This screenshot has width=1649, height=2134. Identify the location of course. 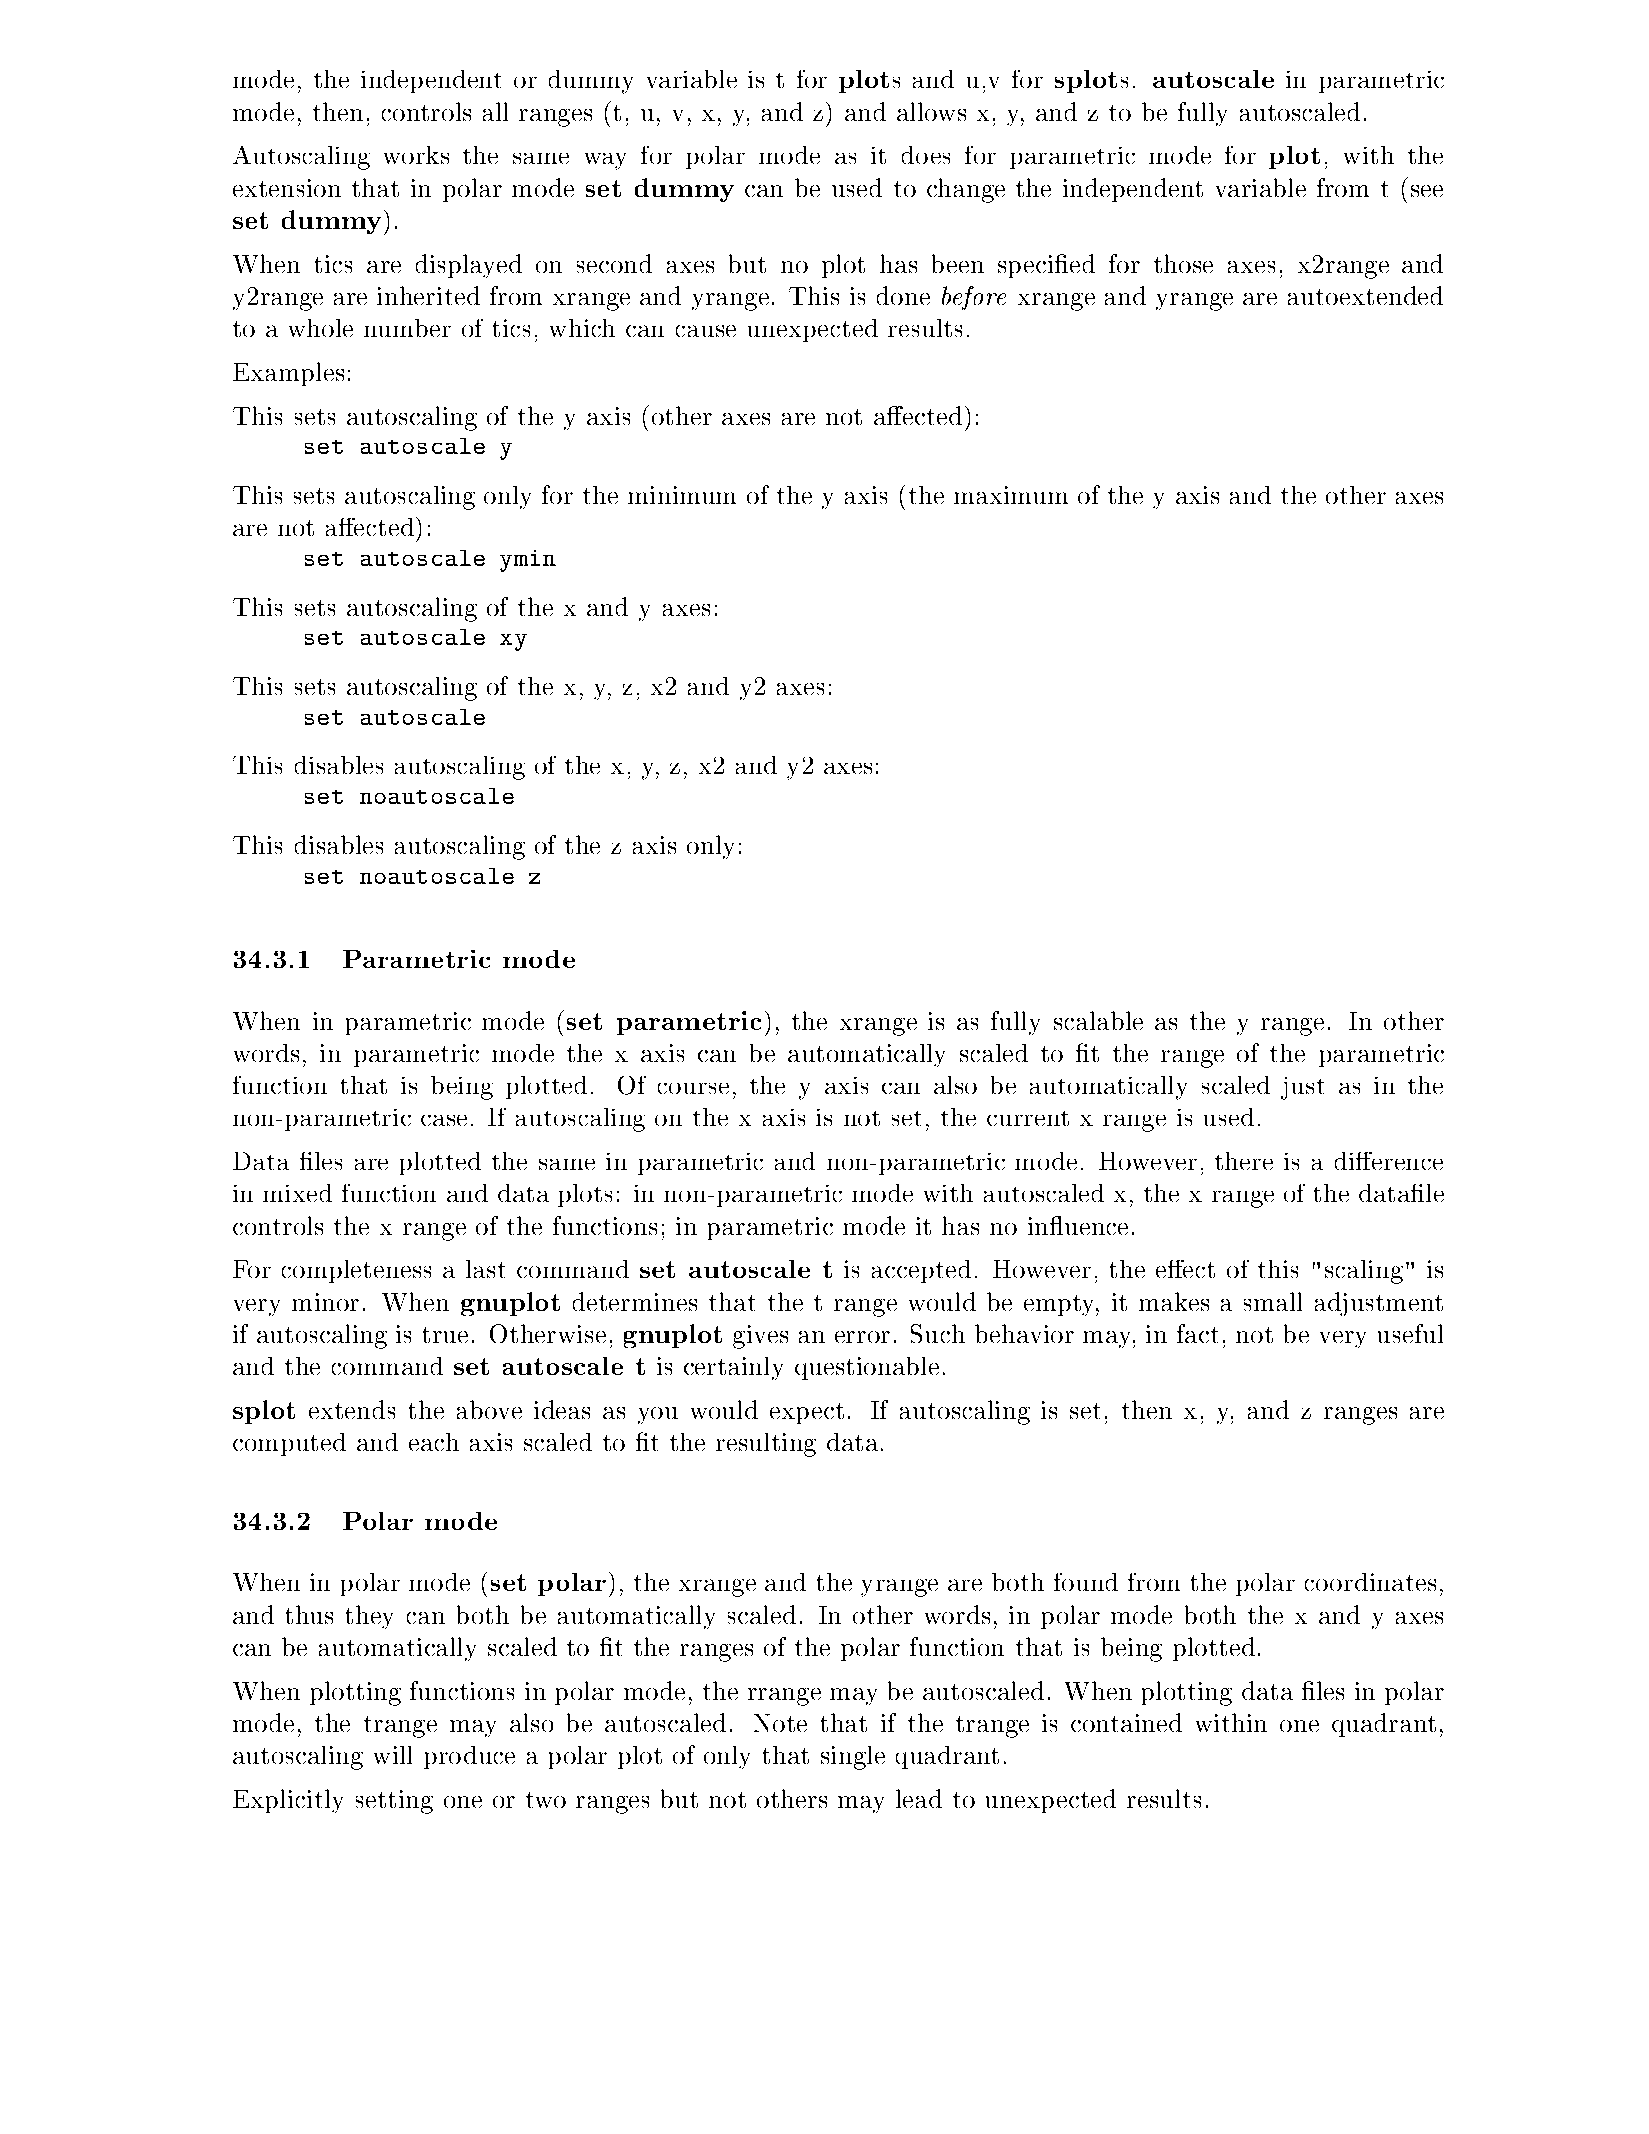
(693, 1088).
